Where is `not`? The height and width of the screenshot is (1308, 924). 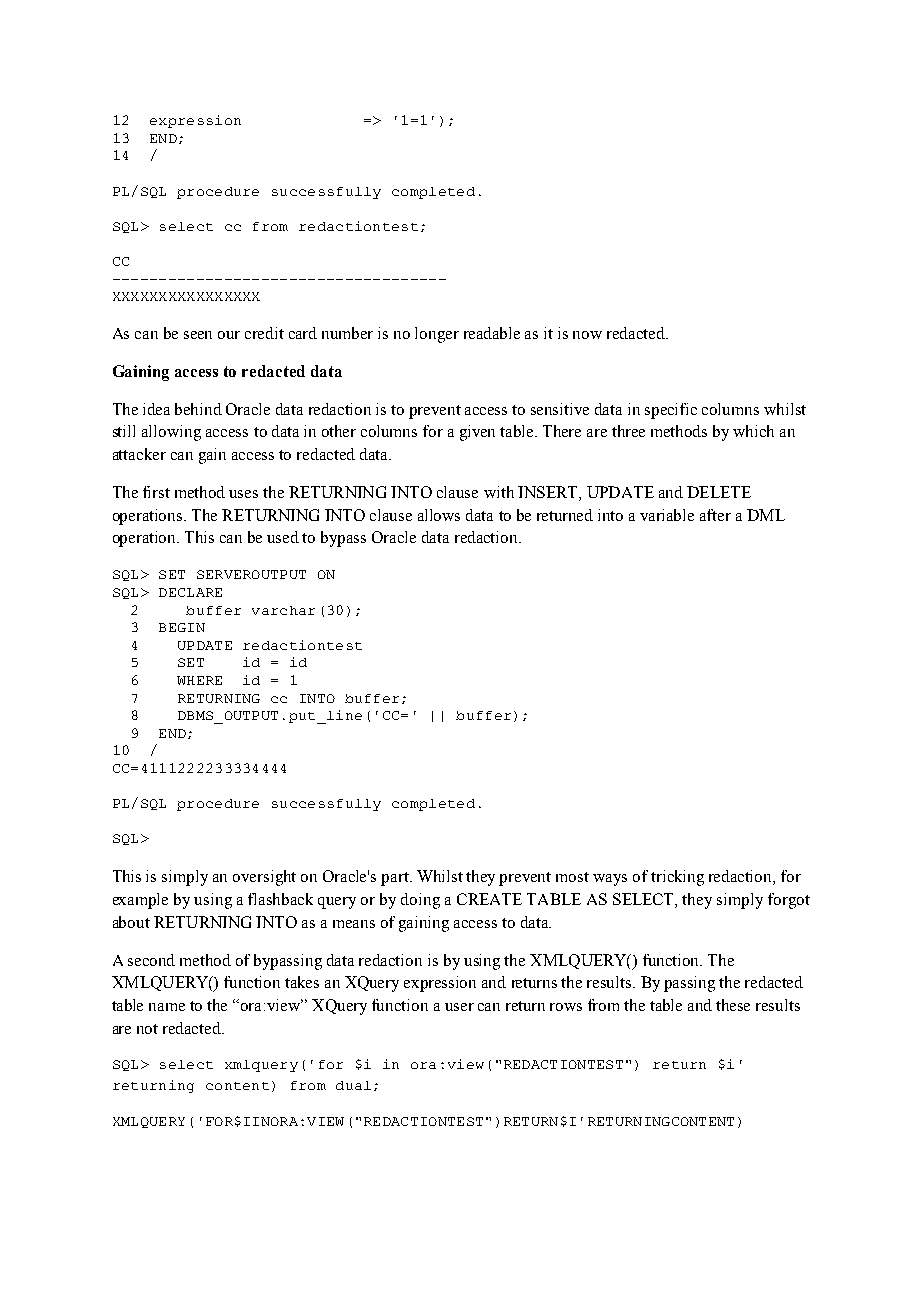
not is located at coordinates (147, 1029).
